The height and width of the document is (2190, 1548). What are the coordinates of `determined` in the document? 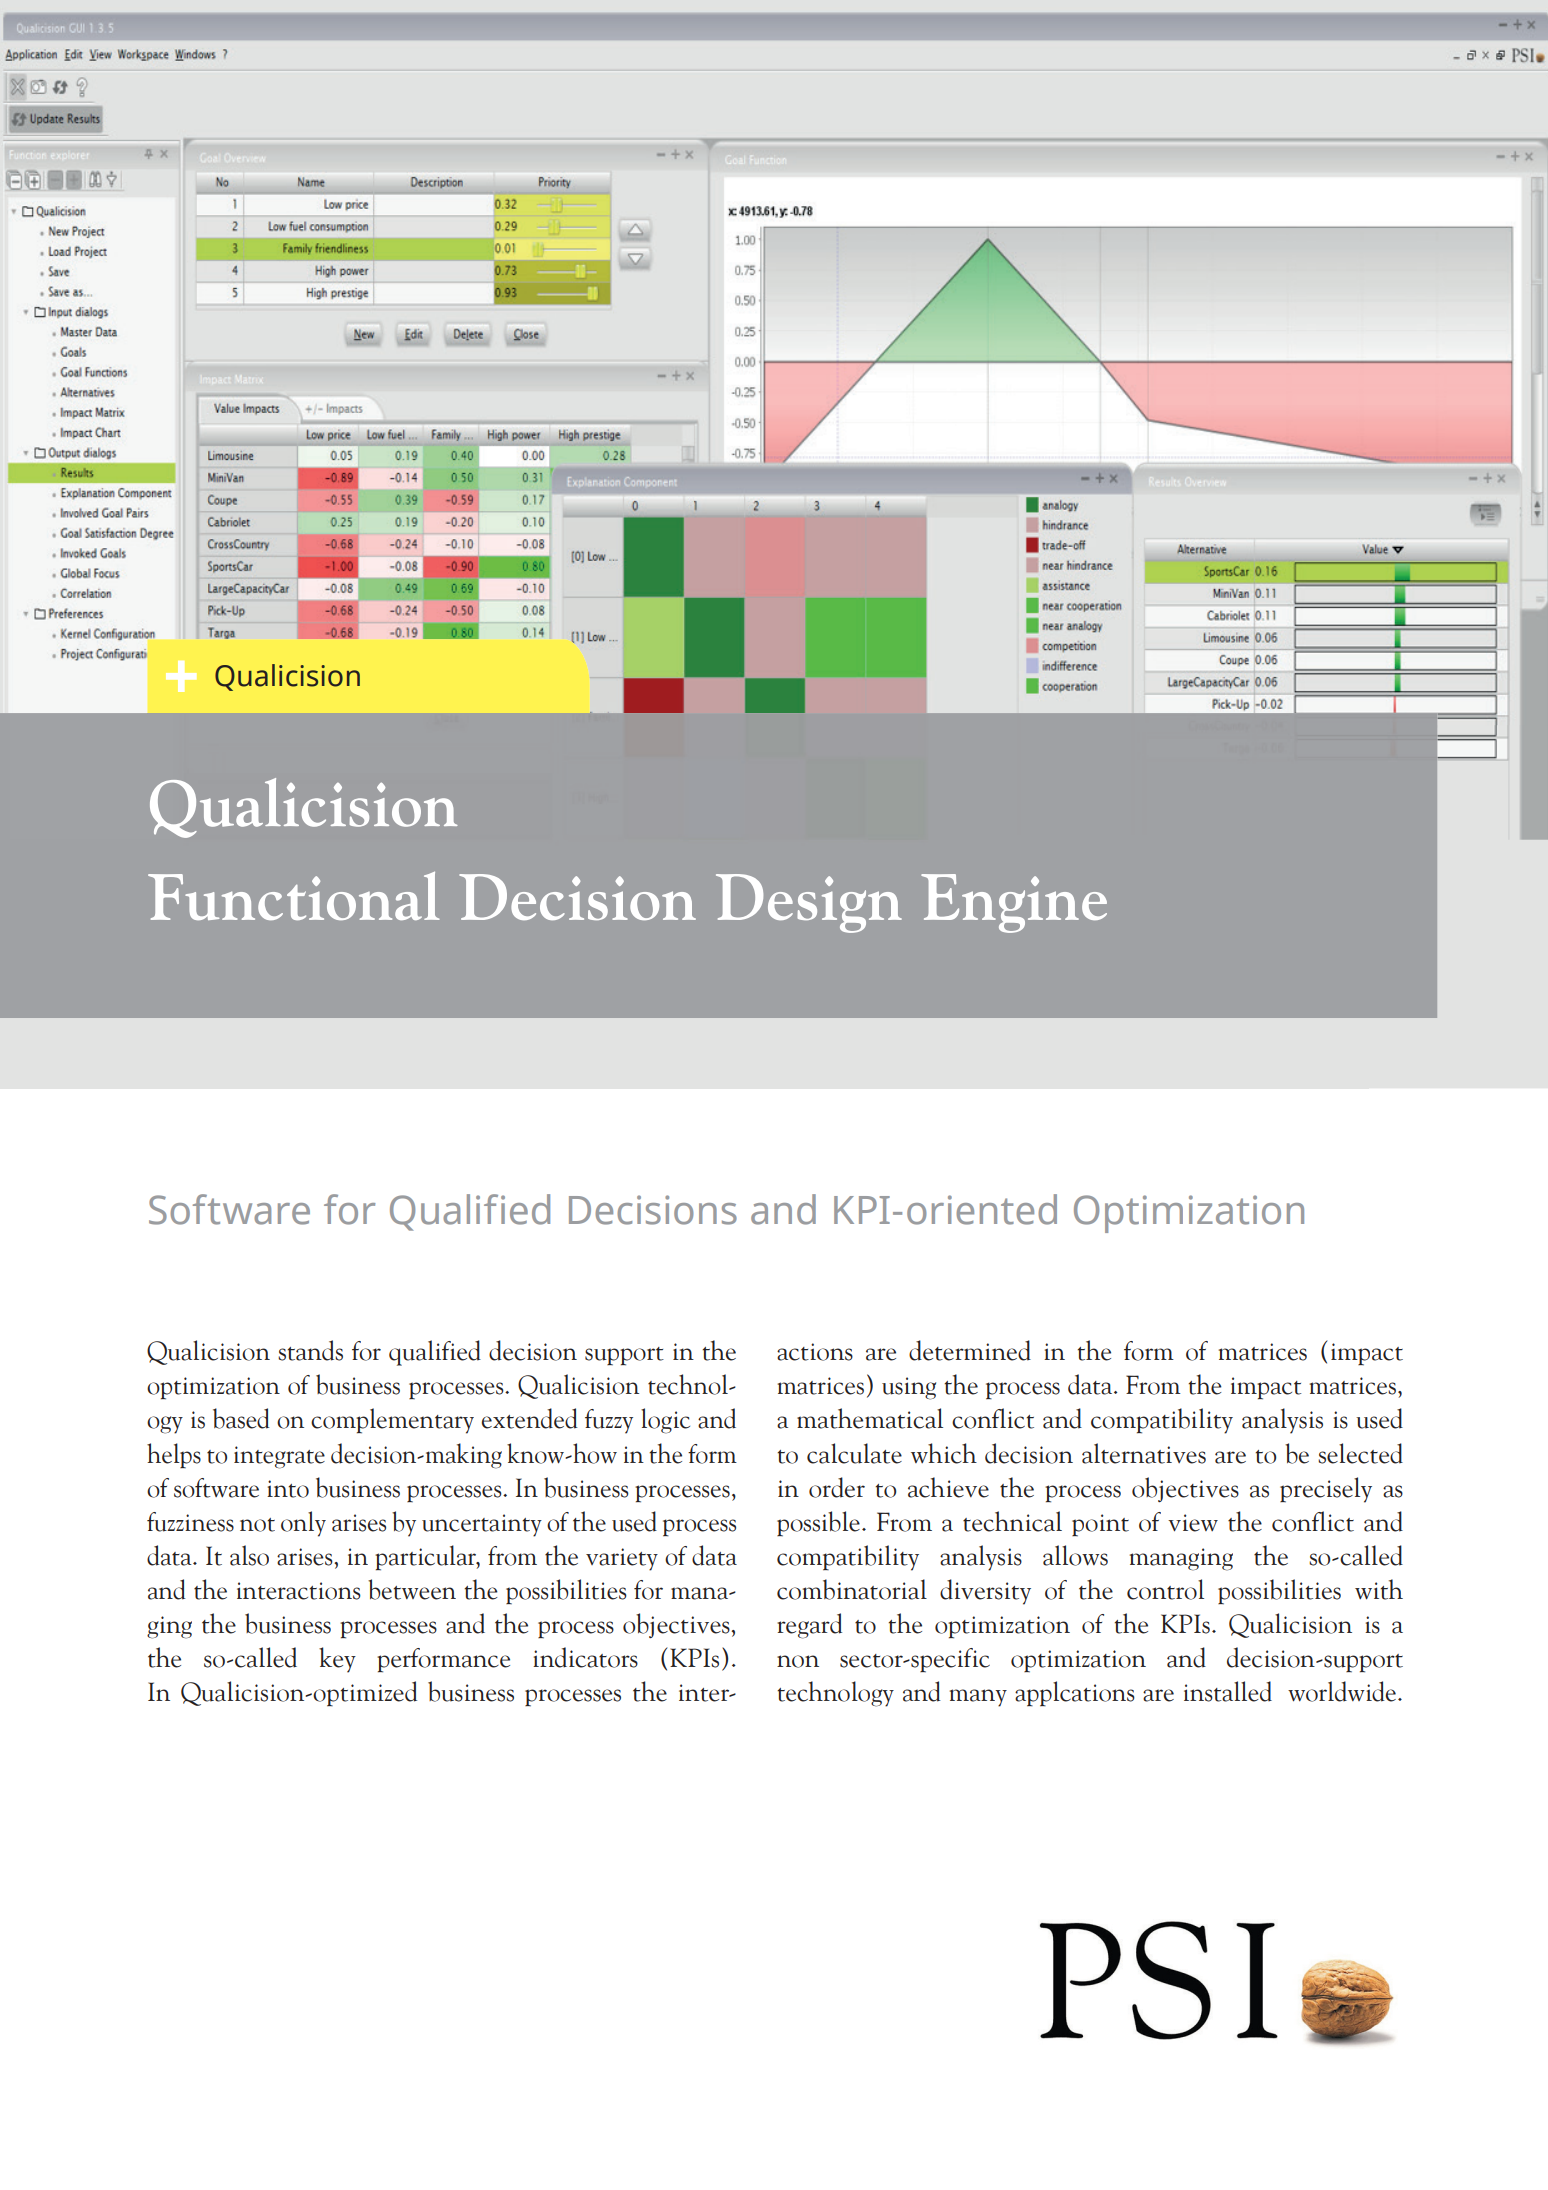 It's located at (970, 1350).
